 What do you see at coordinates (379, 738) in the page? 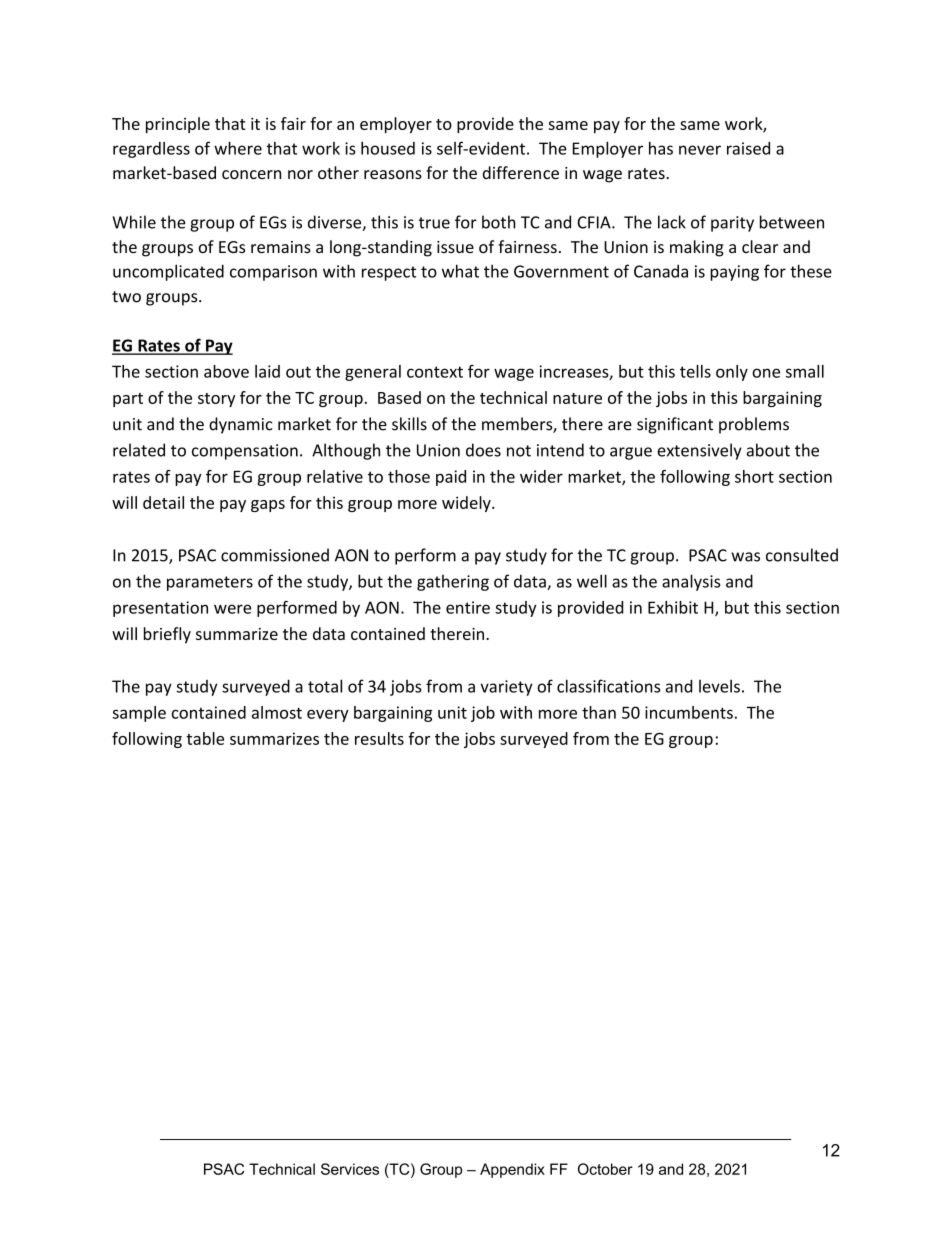
I see `results` at bounding box center [379, 738].
